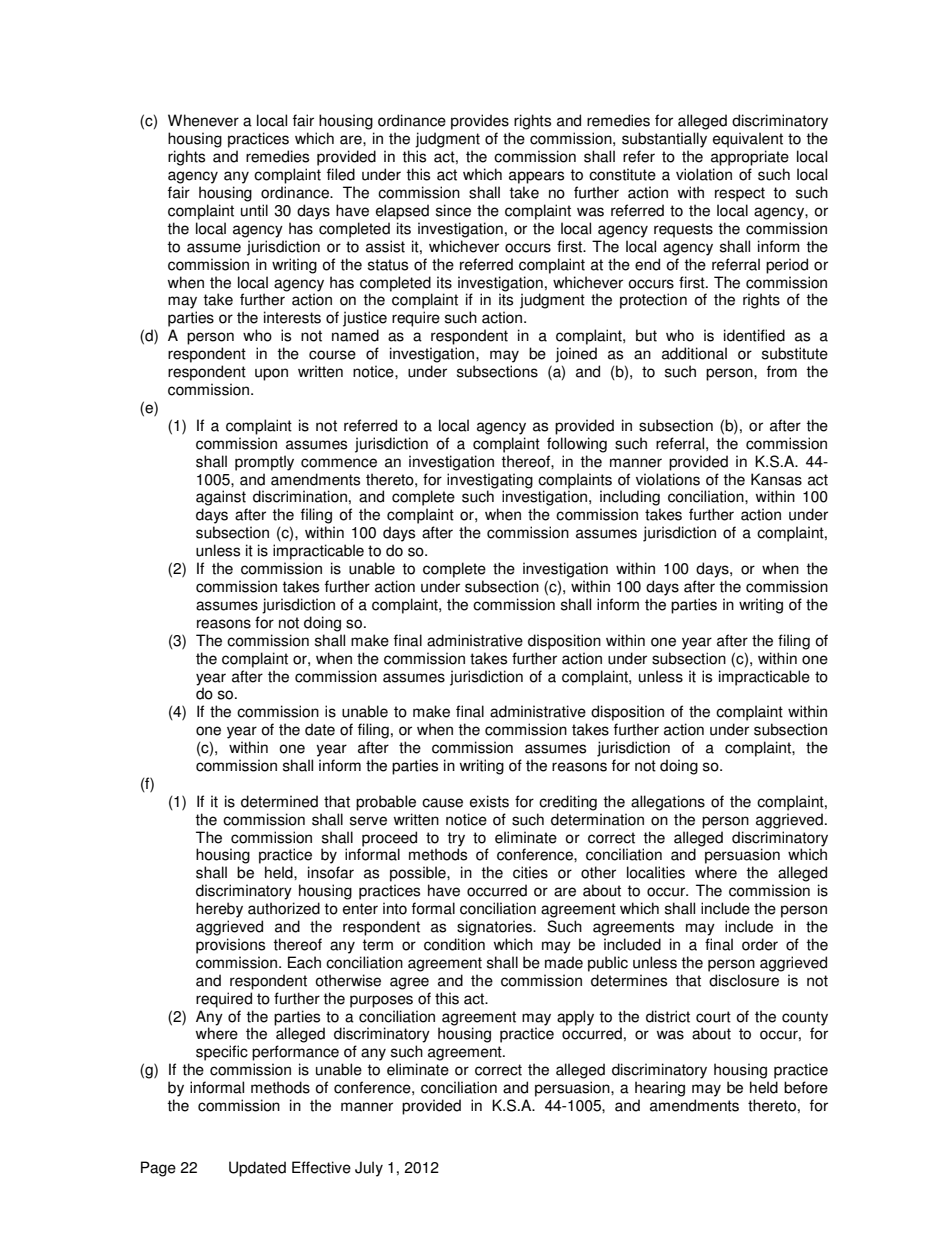 Image resolution: width=952 pixels, height=1233 pixels. What do you see at coordinates (750, 158) in the screenshot?
I see `appropriate` at bounding box center [750, 158].
